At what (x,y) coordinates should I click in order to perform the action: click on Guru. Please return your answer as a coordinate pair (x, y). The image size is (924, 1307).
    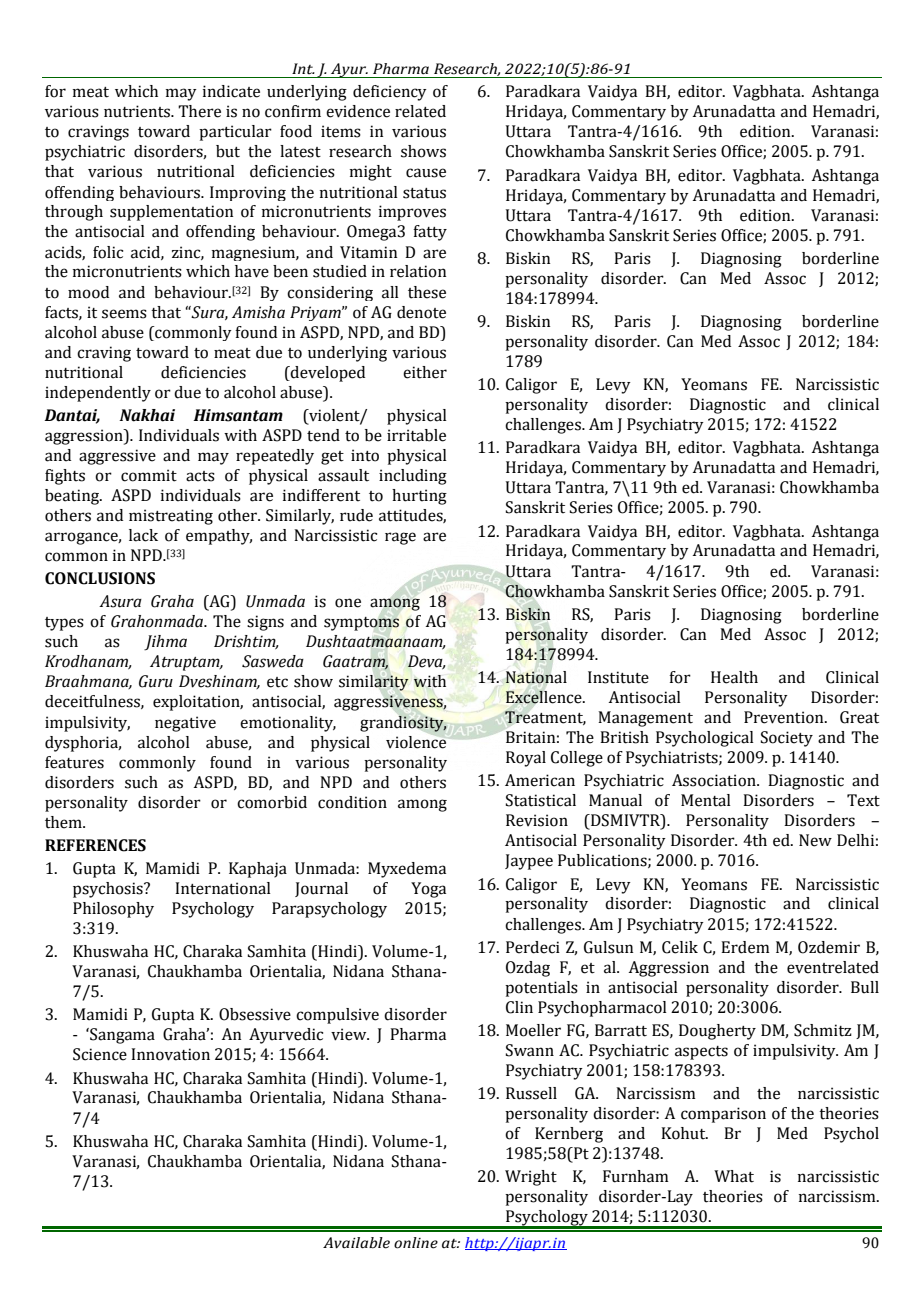
    Looking at the image, I should click on (156, 681).
